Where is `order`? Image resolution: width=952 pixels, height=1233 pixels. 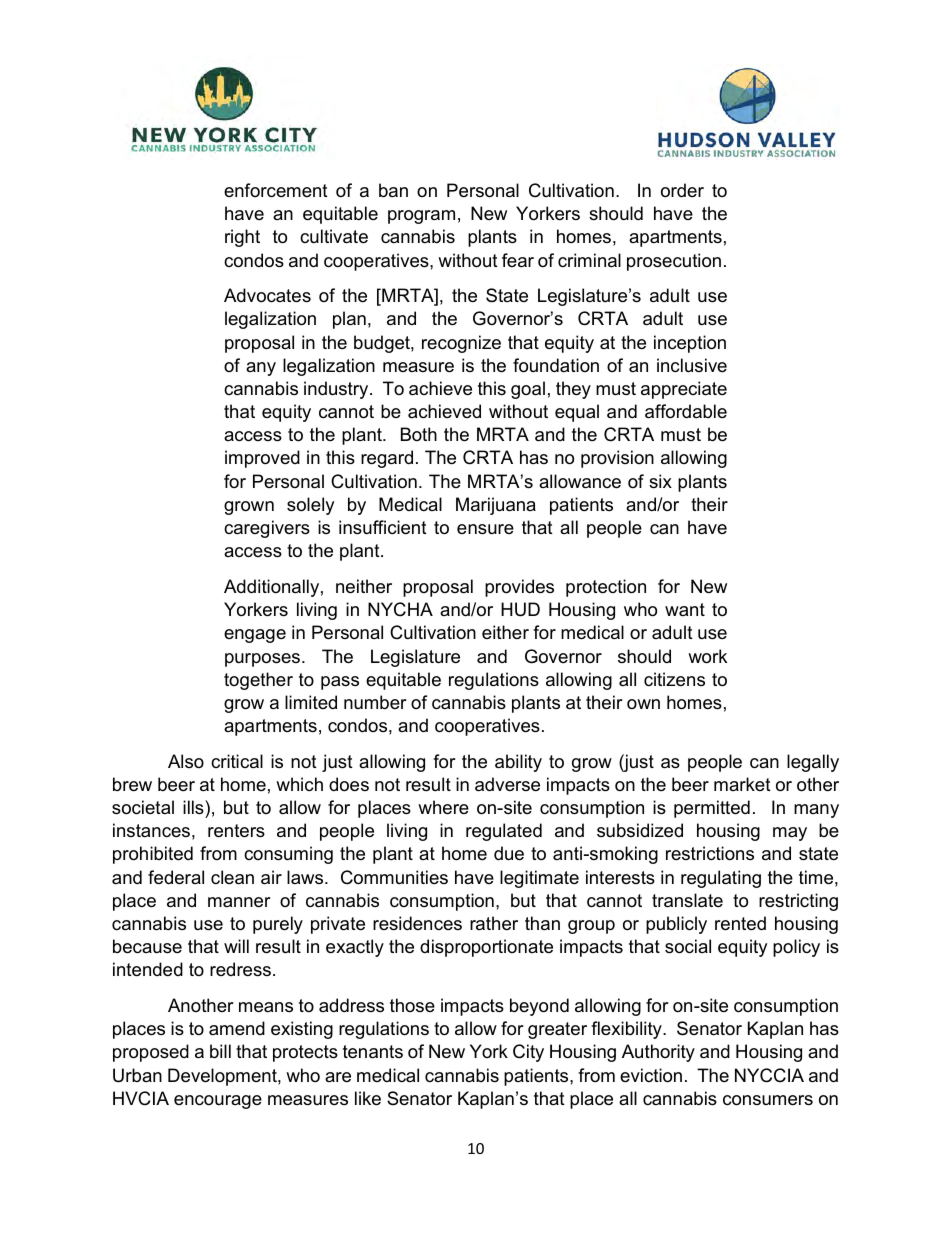 order is located at coordinates (682, 190).
